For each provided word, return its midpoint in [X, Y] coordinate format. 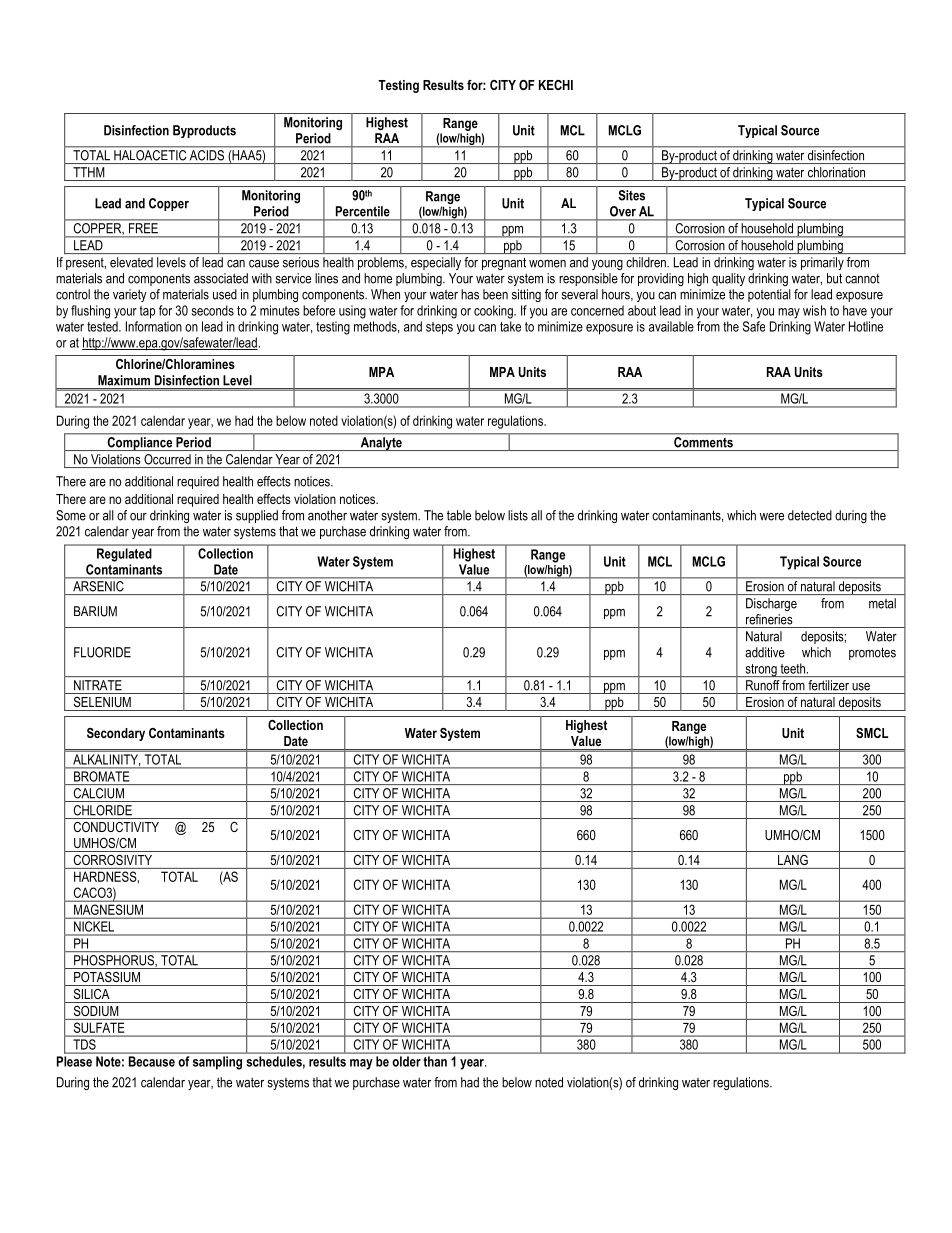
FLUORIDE [102, 652]
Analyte [381, 444]
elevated [131, 262]
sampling [217, 1063]
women [547, 264]
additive [765, 652]
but [834, 278]
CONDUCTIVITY [116, 827]
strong [761, 670]
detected [810, 515]
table [459, 515]
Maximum [124, 380]
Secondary [116, 734]
